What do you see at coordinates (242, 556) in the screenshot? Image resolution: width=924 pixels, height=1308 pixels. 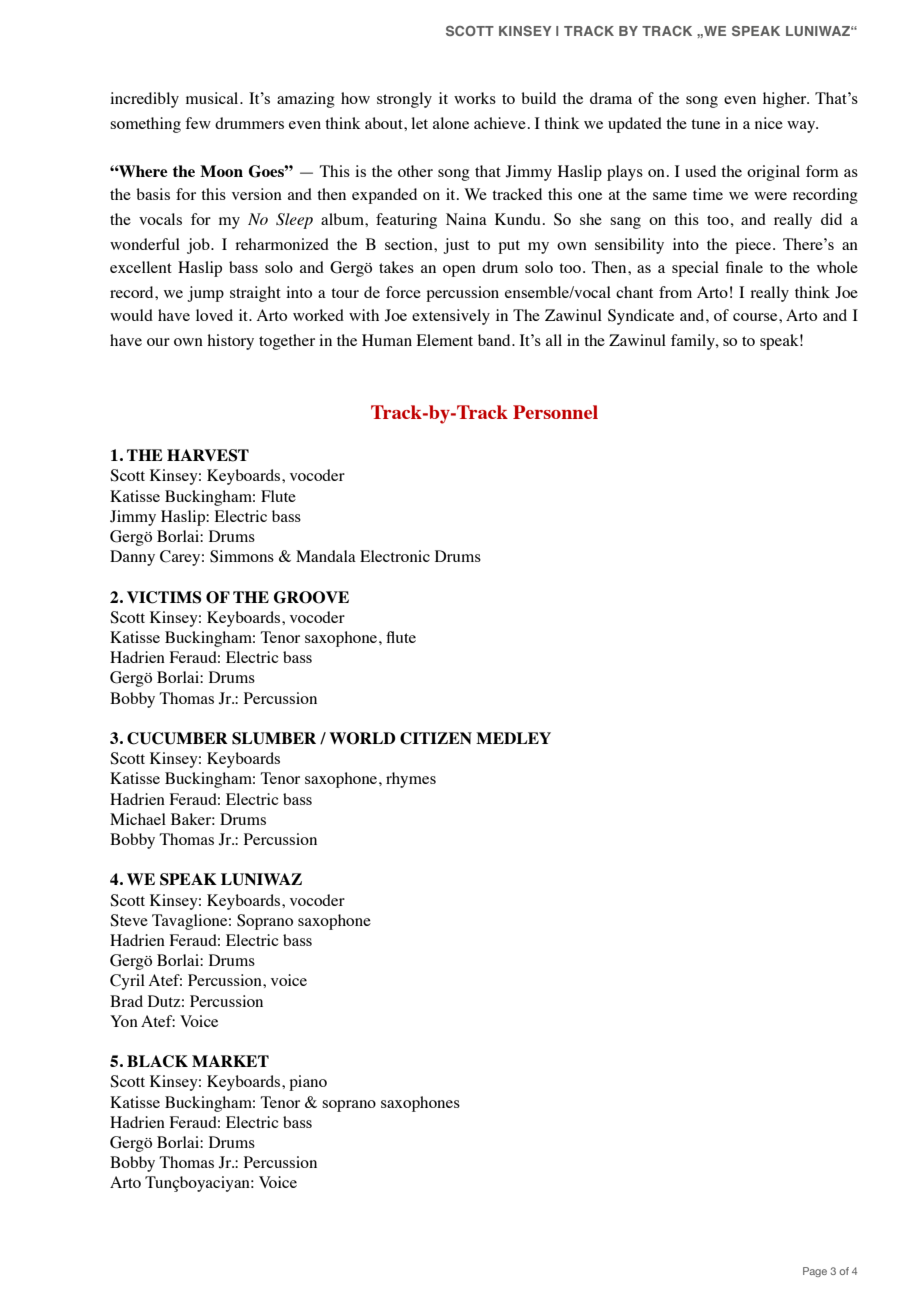 I see `Simmons` at bounding box center [242, 556].
